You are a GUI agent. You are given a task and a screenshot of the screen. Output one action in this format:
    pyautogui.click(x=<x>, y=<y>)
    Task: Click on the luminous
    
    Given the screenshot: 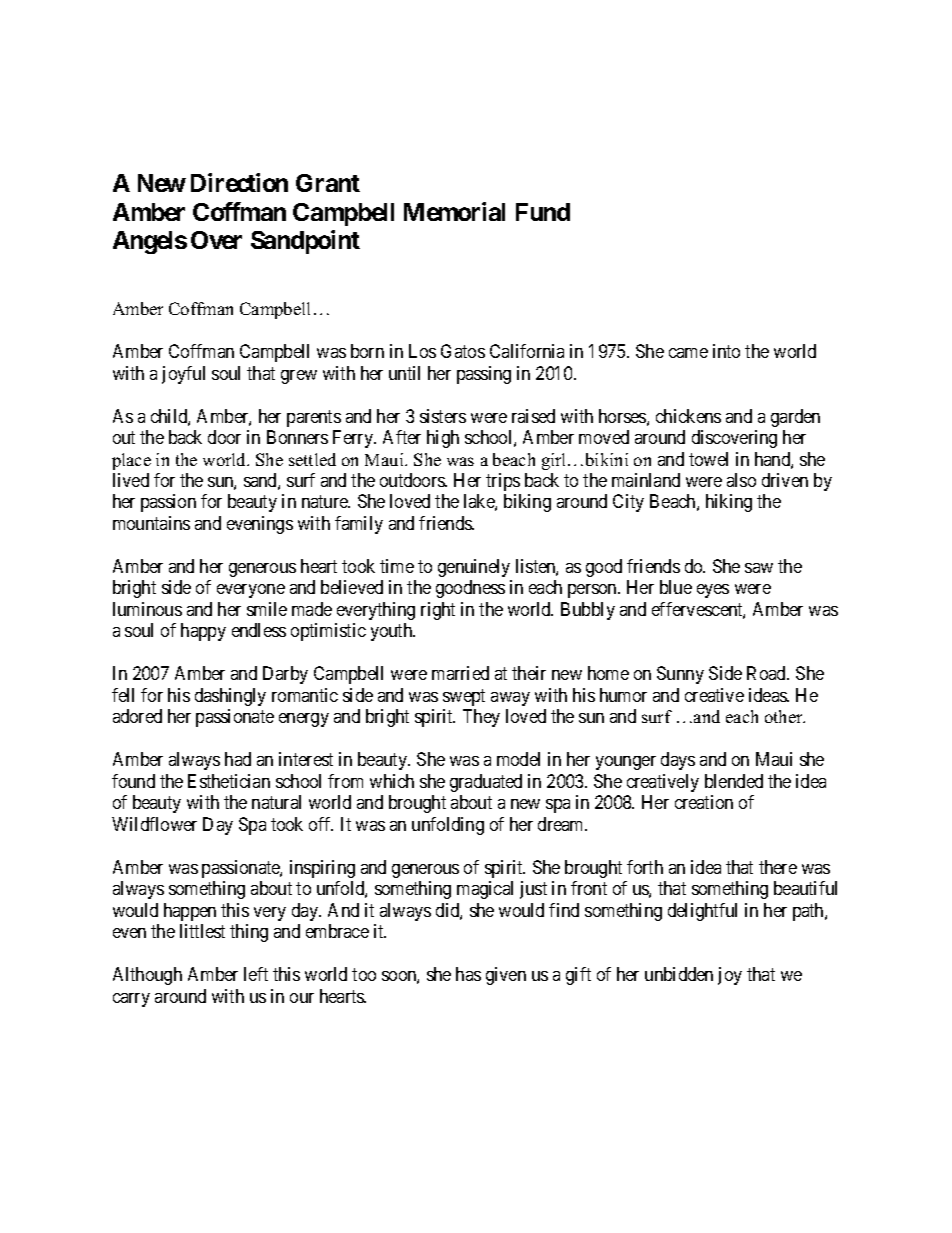 What is the action you would take?
    pyautogui.click(x=147, y=609)
